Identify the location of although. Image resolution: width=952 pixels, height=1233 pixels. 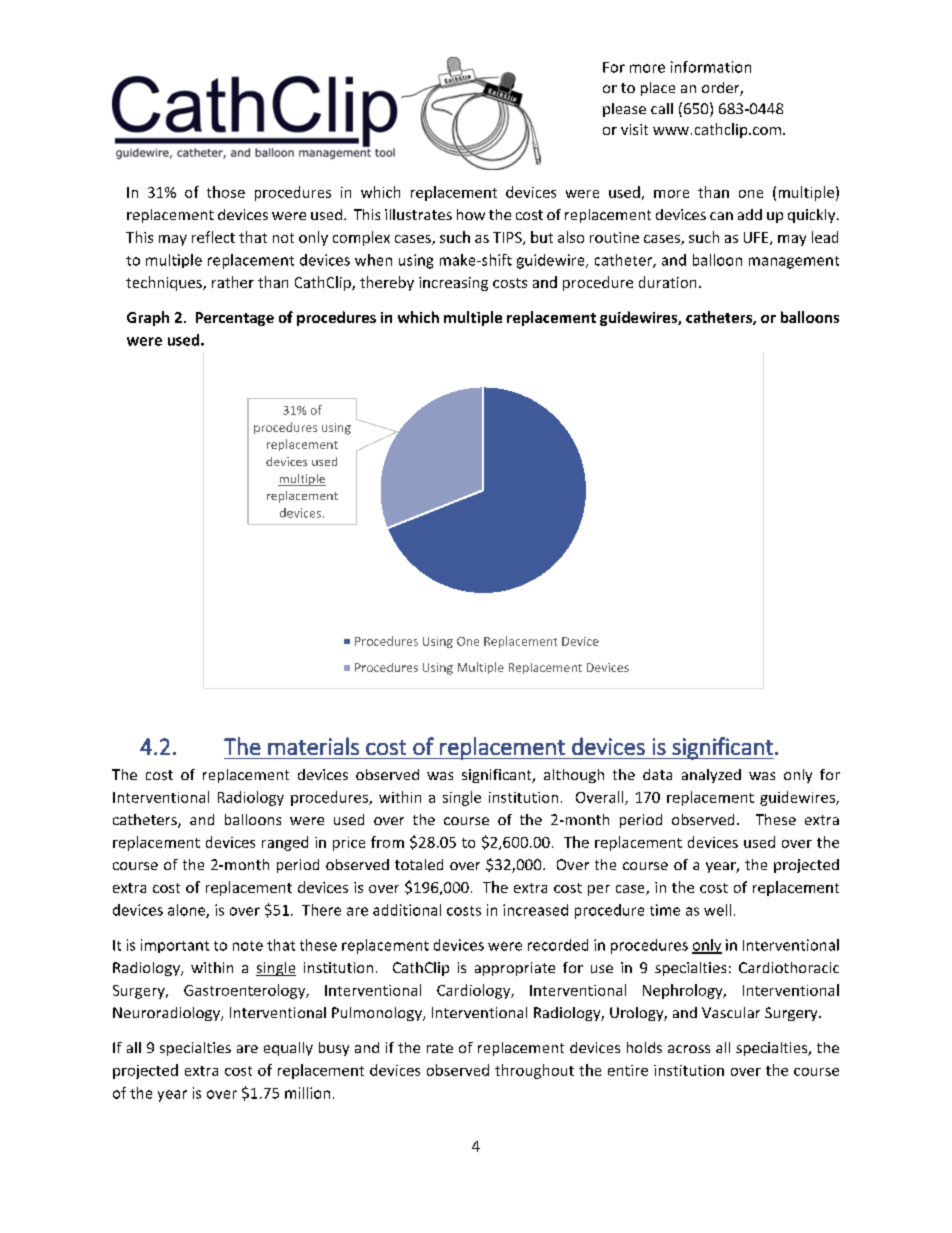
(574, 776).
